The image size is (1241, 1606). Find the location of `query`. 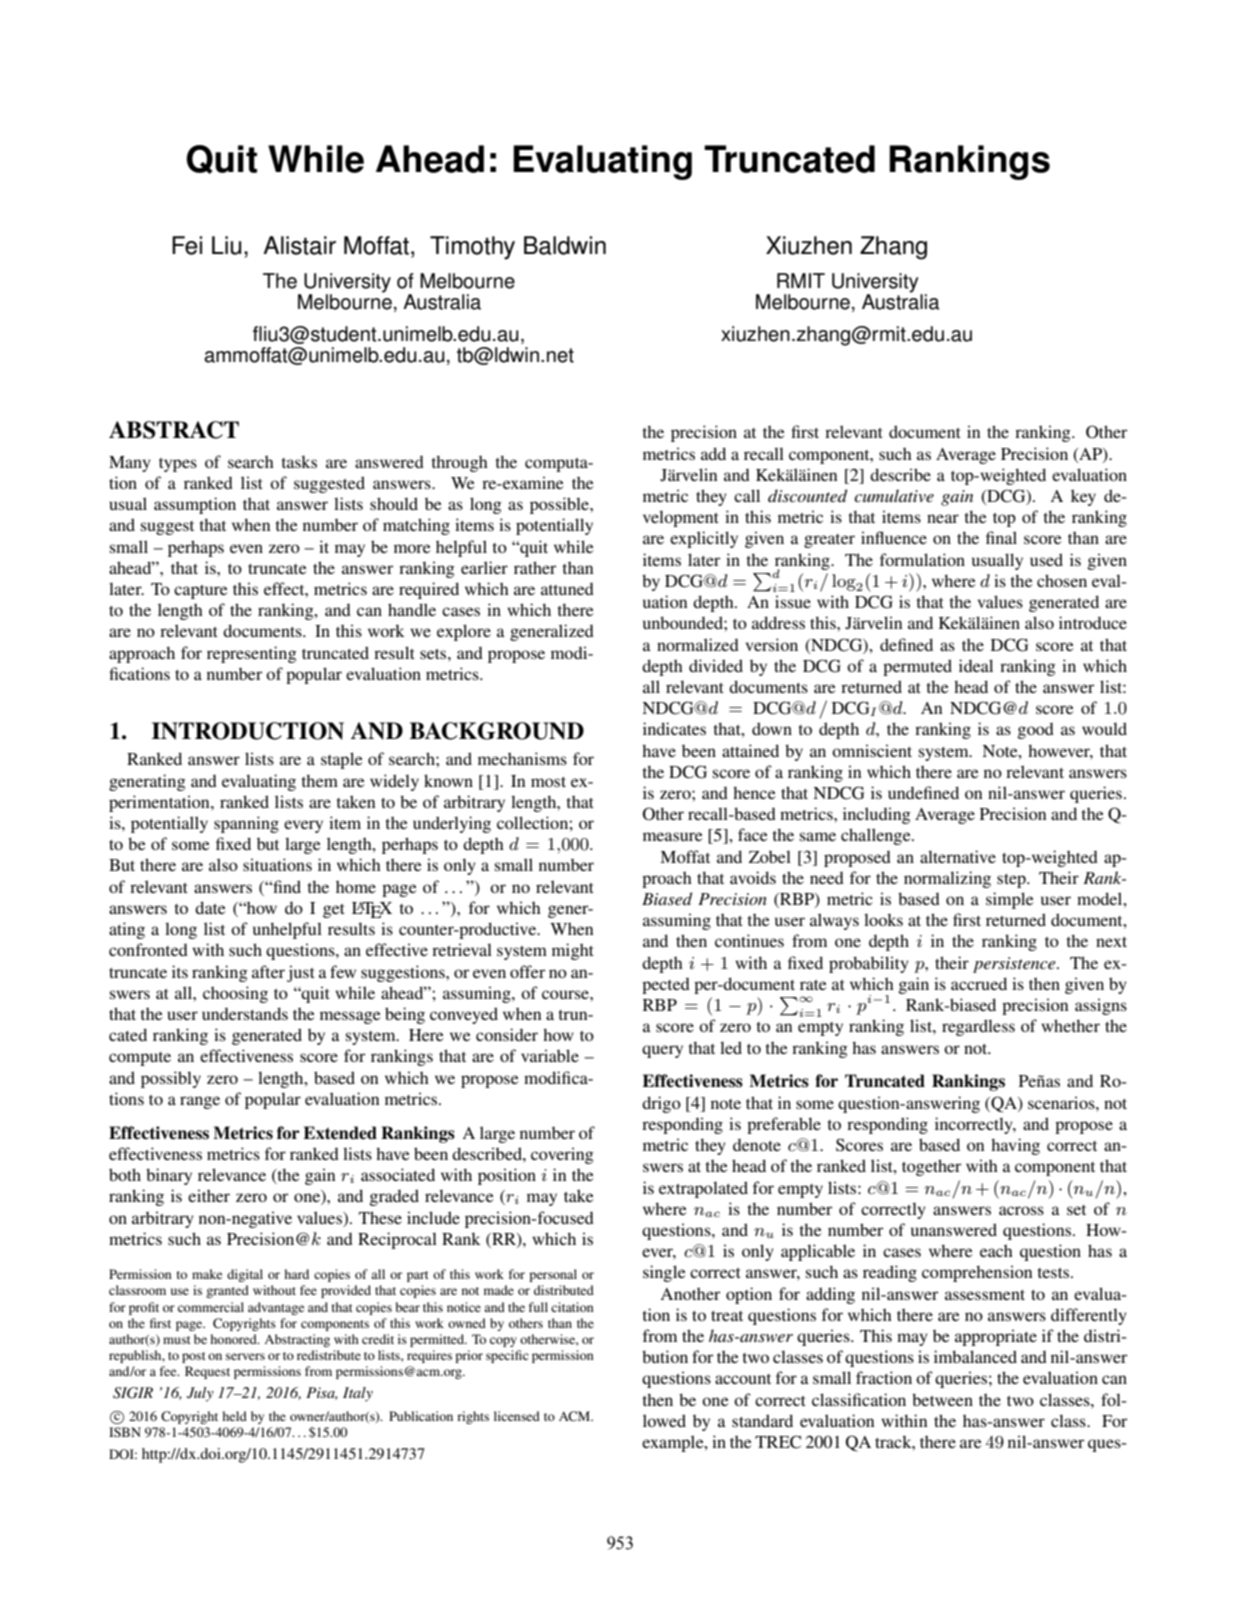

query is located at coordinates (662, 1051).
